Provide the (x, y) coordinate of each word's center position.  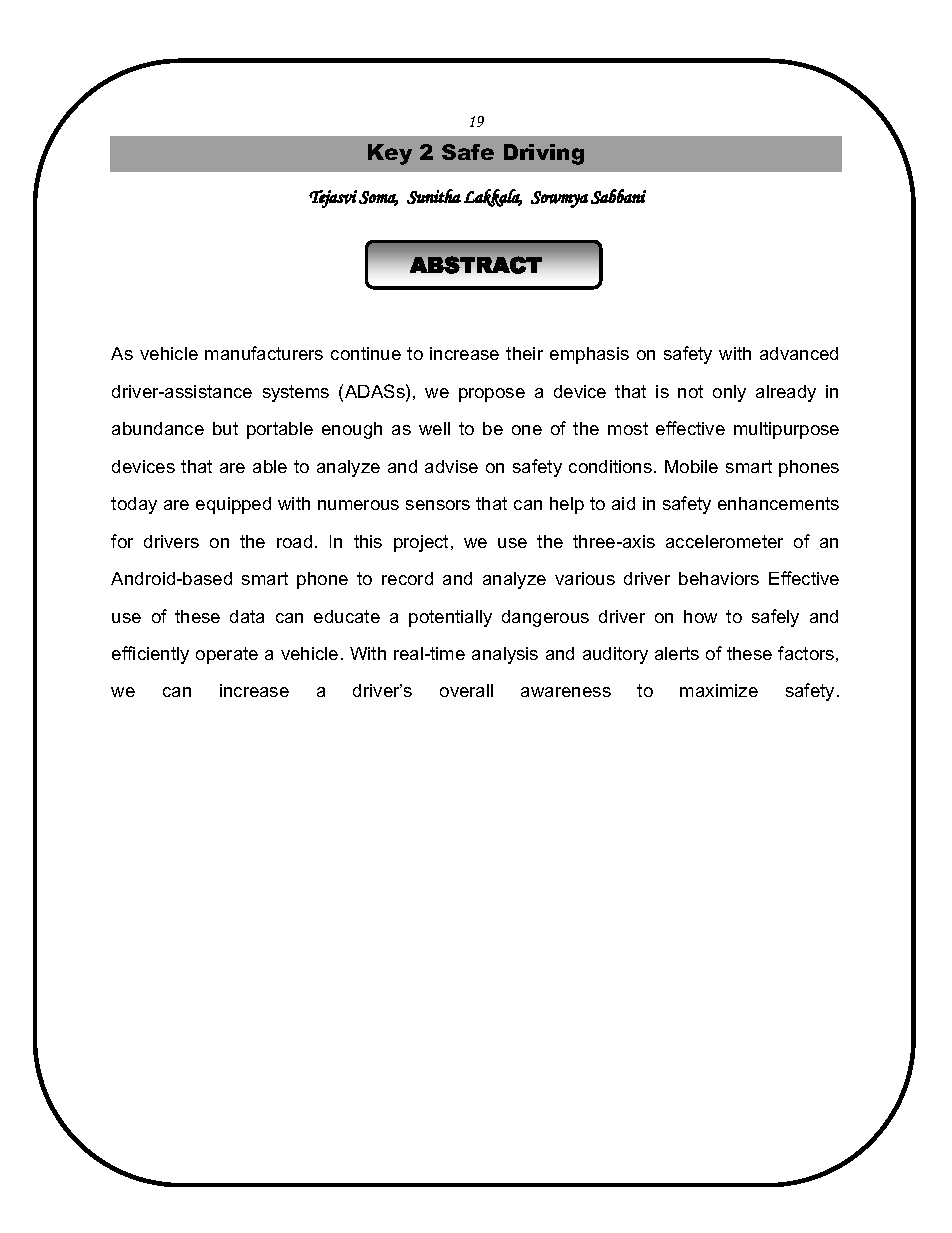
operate (227, 655)
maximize (719, 690)
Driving (544, 154)
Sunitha (434, 196)
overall (466, 690)
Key (390, 154)
